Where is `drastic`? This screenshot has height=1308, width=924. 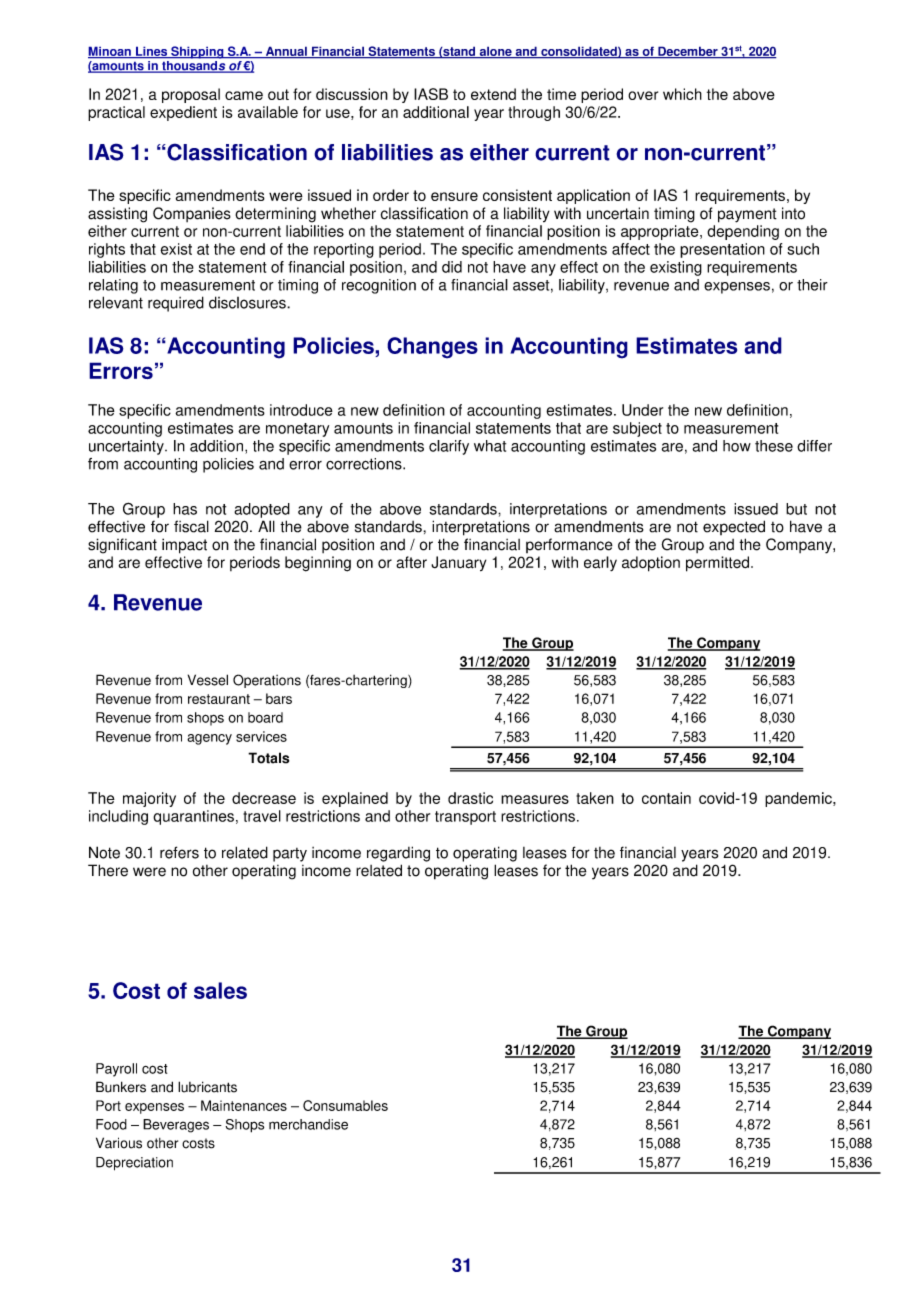
drastic is located at coordinates (470, 798).
